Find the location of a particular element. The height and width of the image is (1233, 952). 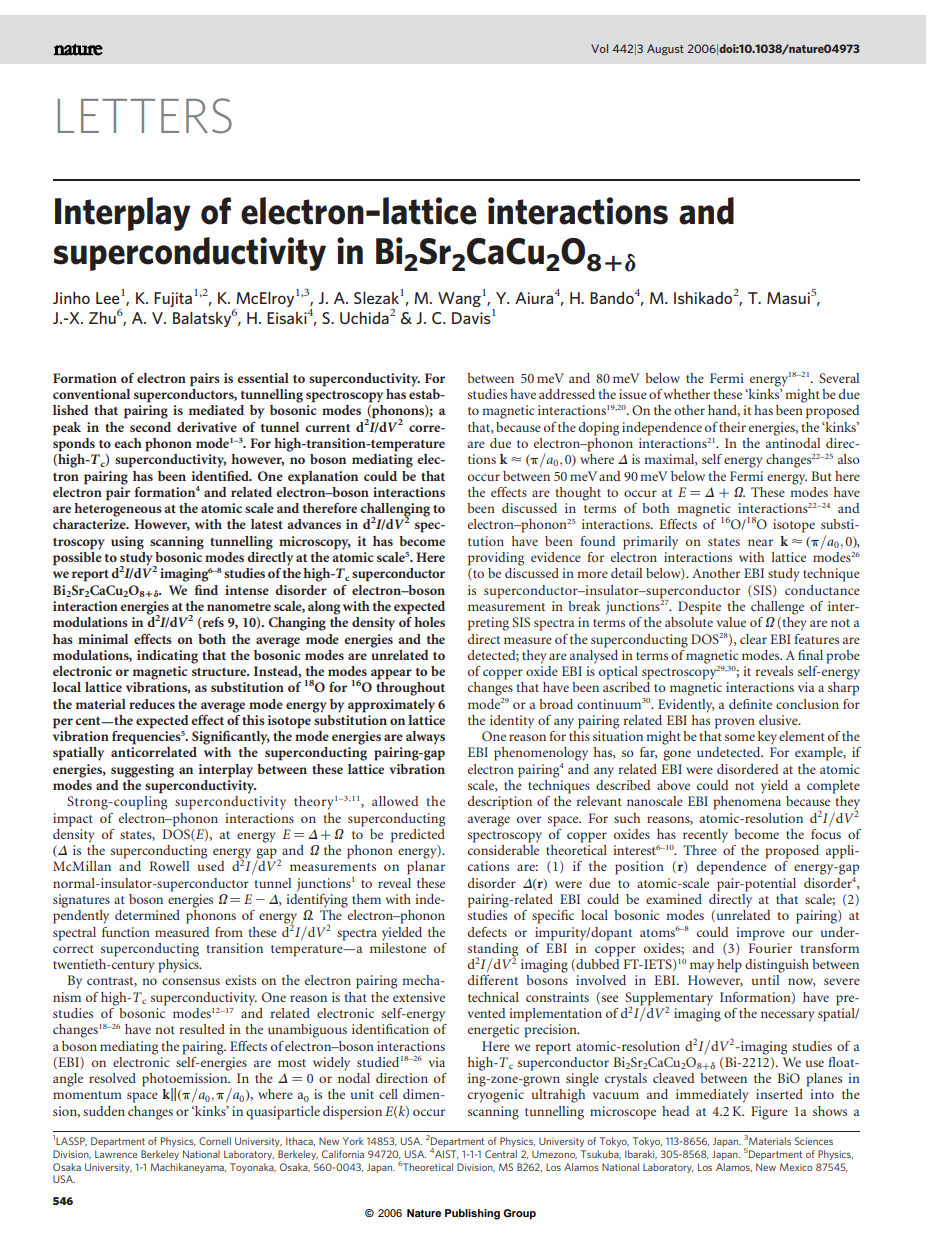

Lawrence is located at coordinates (116, 1154).
